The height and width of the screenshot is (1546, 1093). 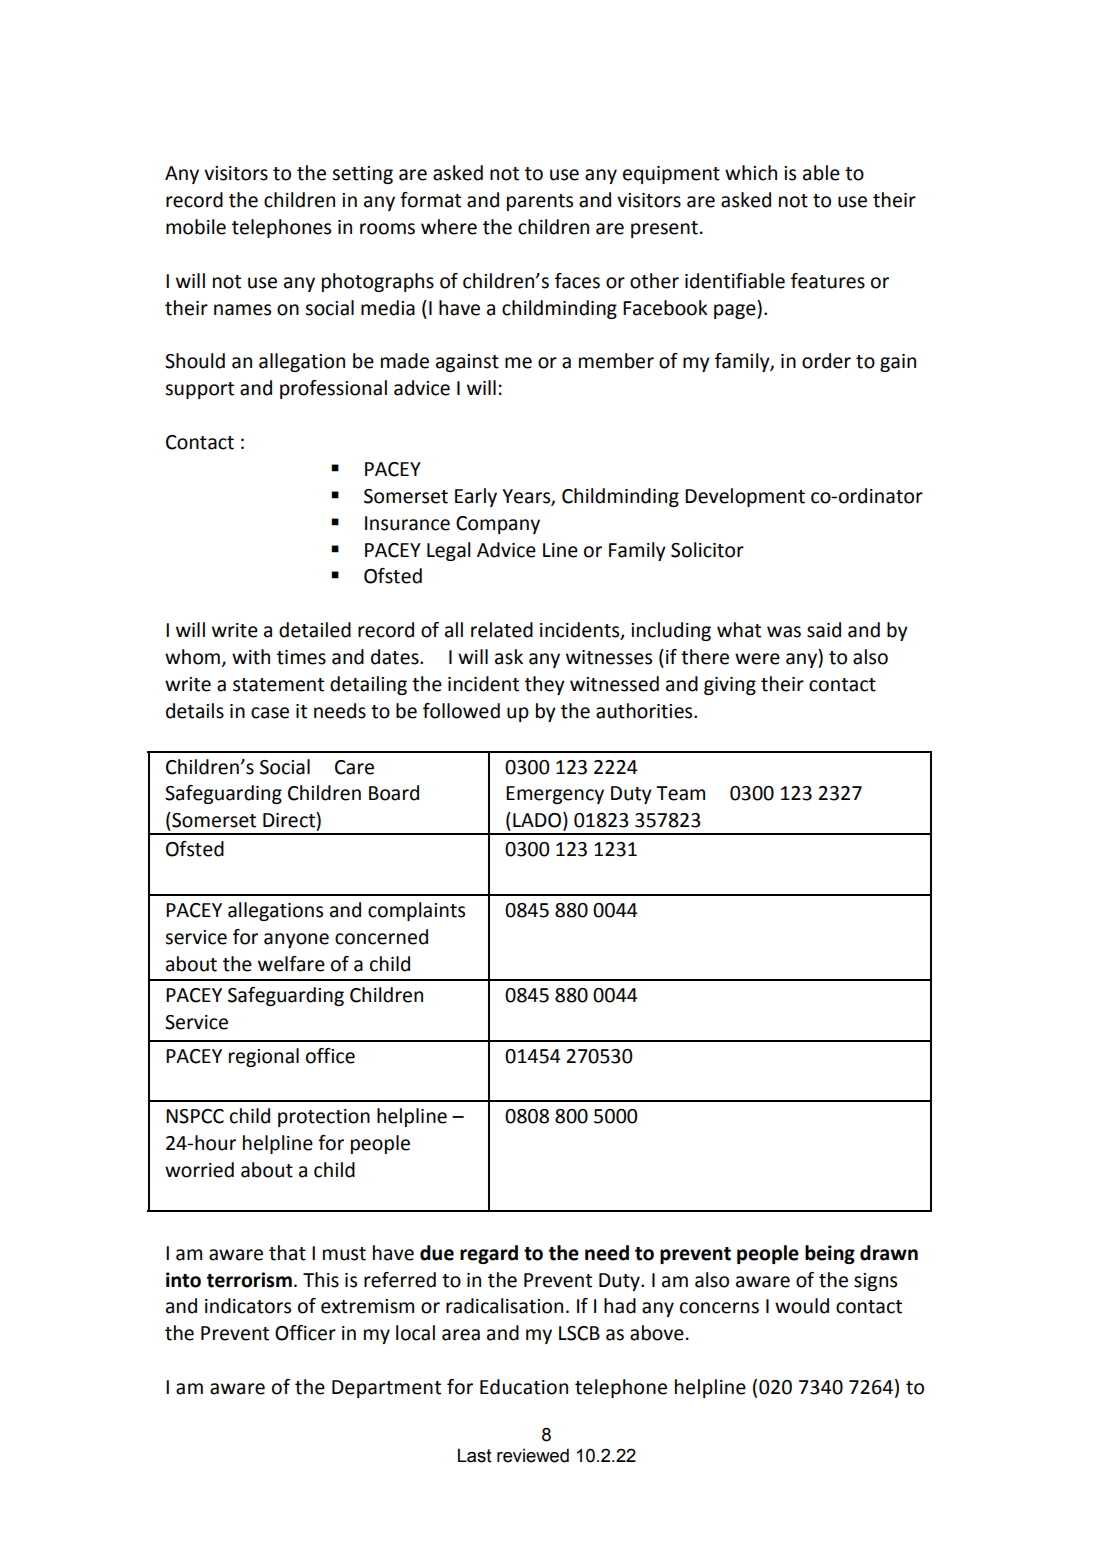 What do you see at coordinates (802, 1306) in the screenshot?
I see `would` at bounding box center [802, 1306].
